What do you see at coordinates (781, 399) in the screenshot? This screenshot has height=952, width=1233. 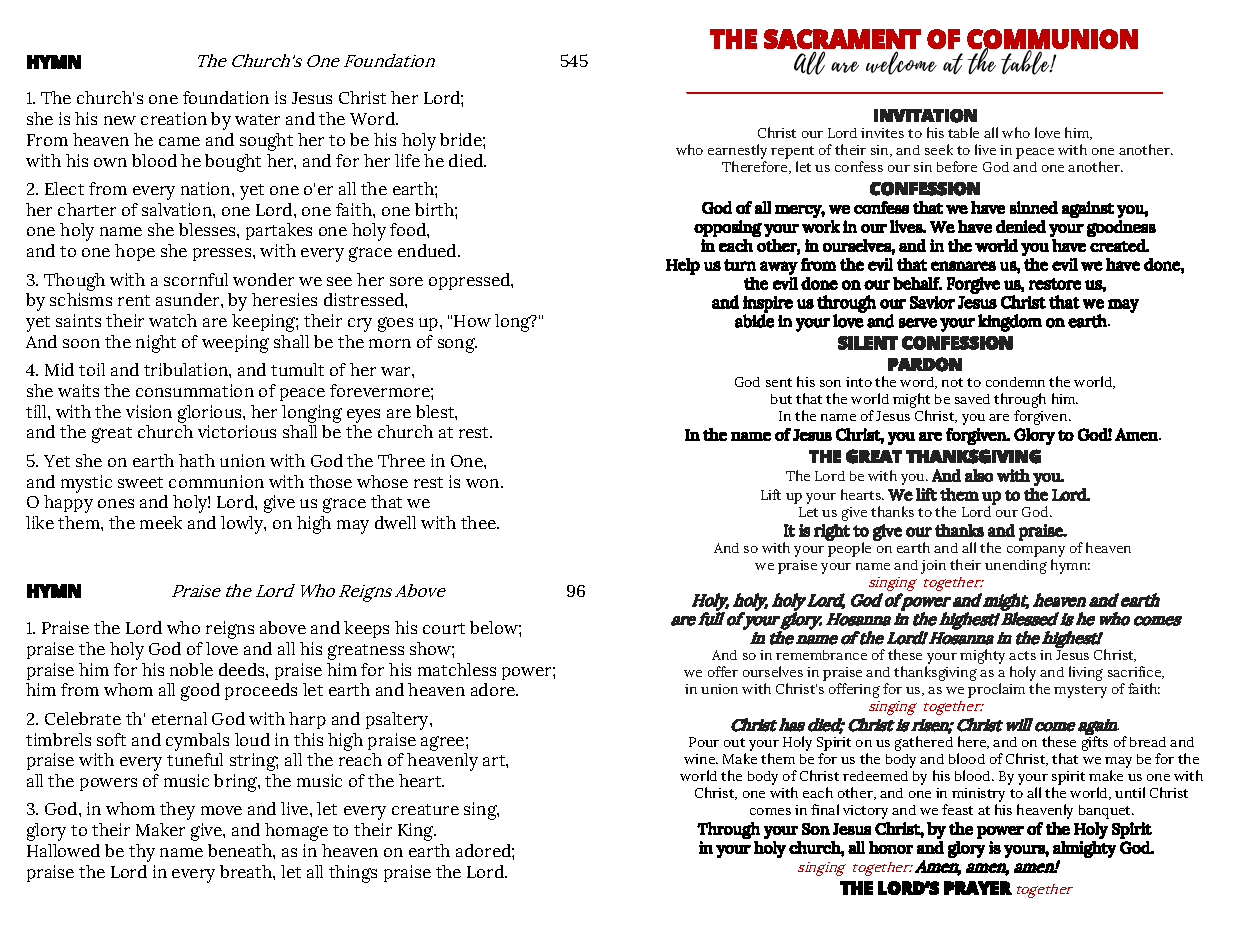 I see `but` at bounding box center [781, 399].
